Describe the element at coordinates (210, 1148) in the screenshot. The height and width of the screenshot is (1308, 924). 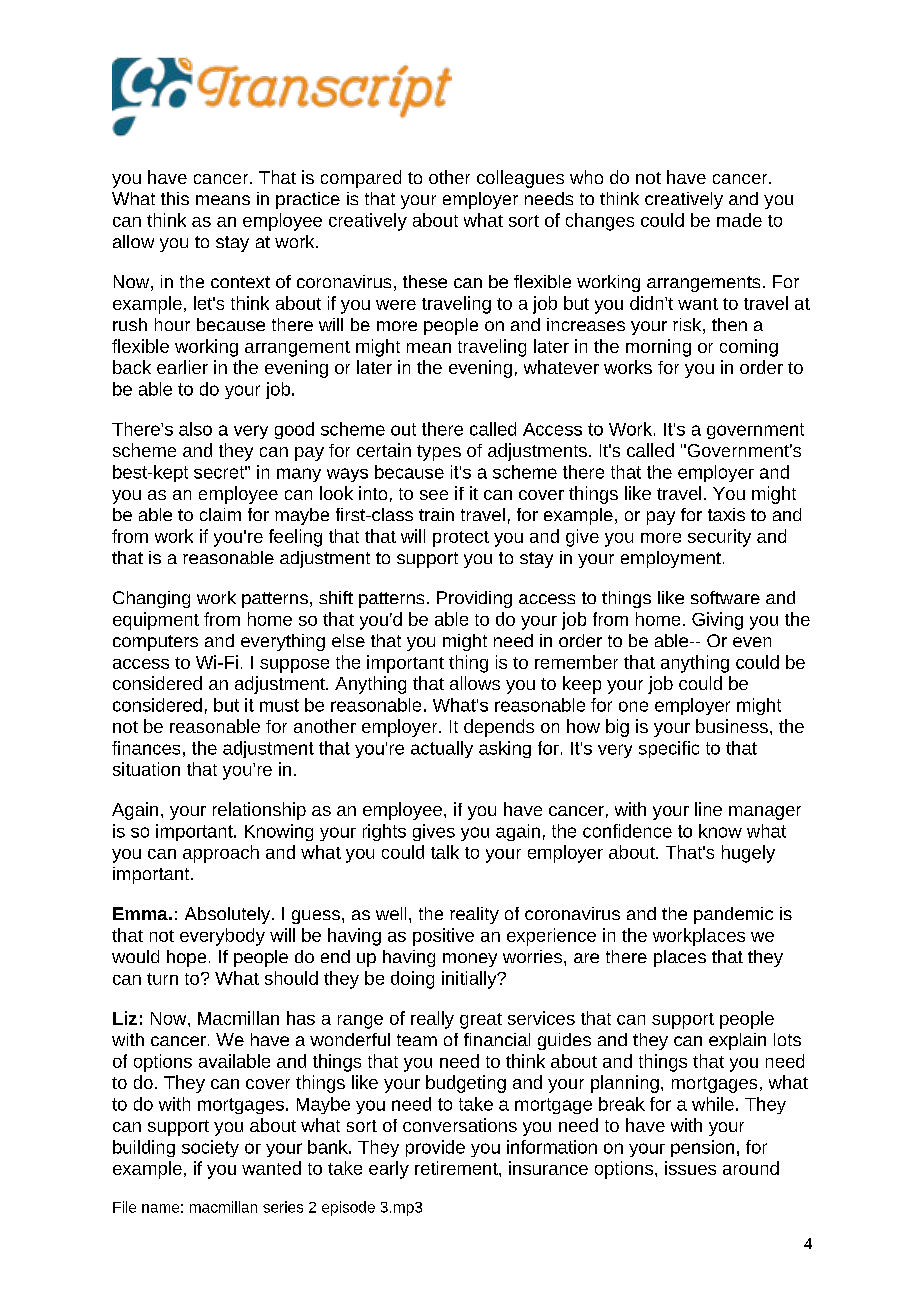
I see `society` at that location.
